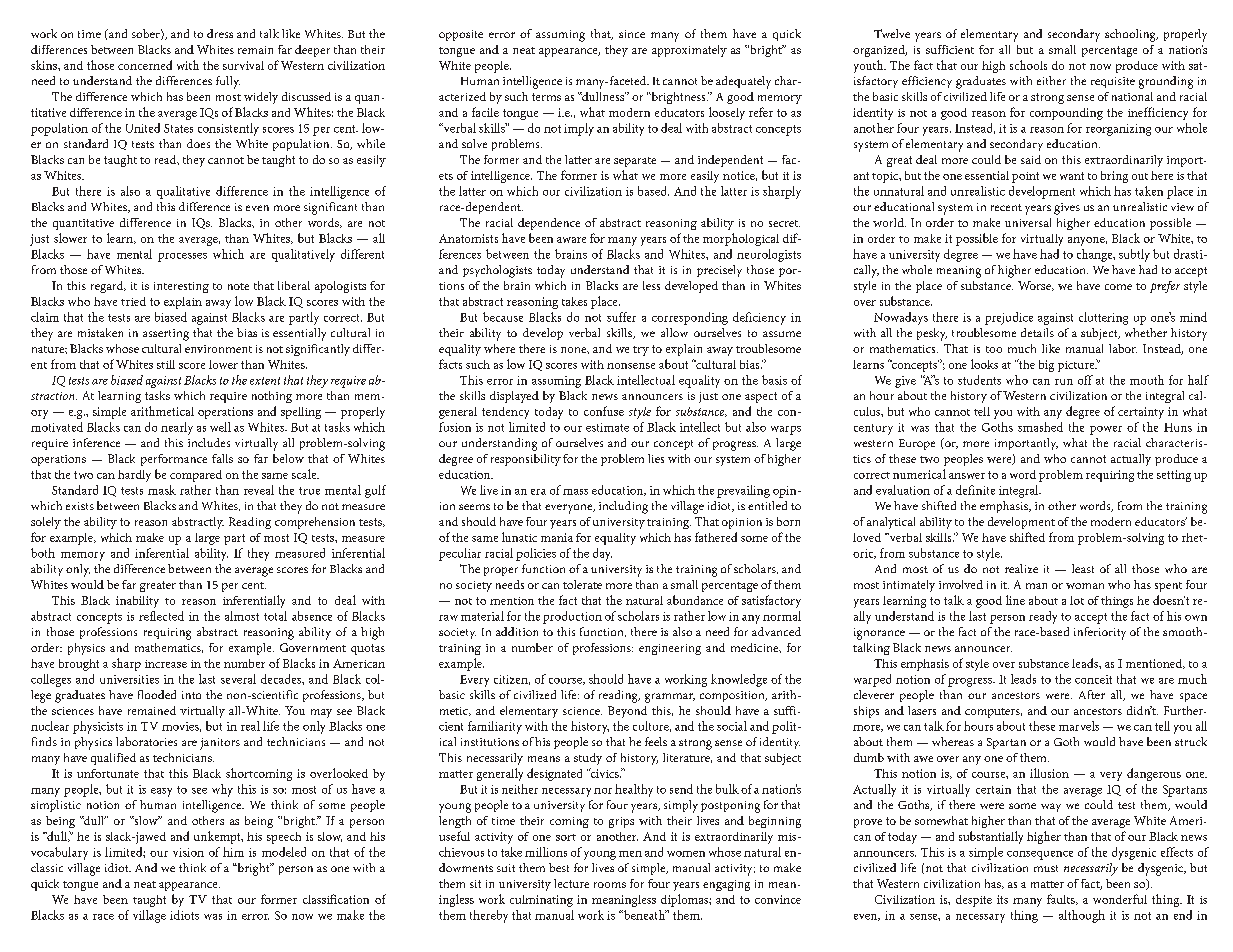 The width and height of the screenshot is (1233, 952). What do you see at coordinates (220, 744) in the screenshot?
I see `janitors` at bounding box center [220, 744].
